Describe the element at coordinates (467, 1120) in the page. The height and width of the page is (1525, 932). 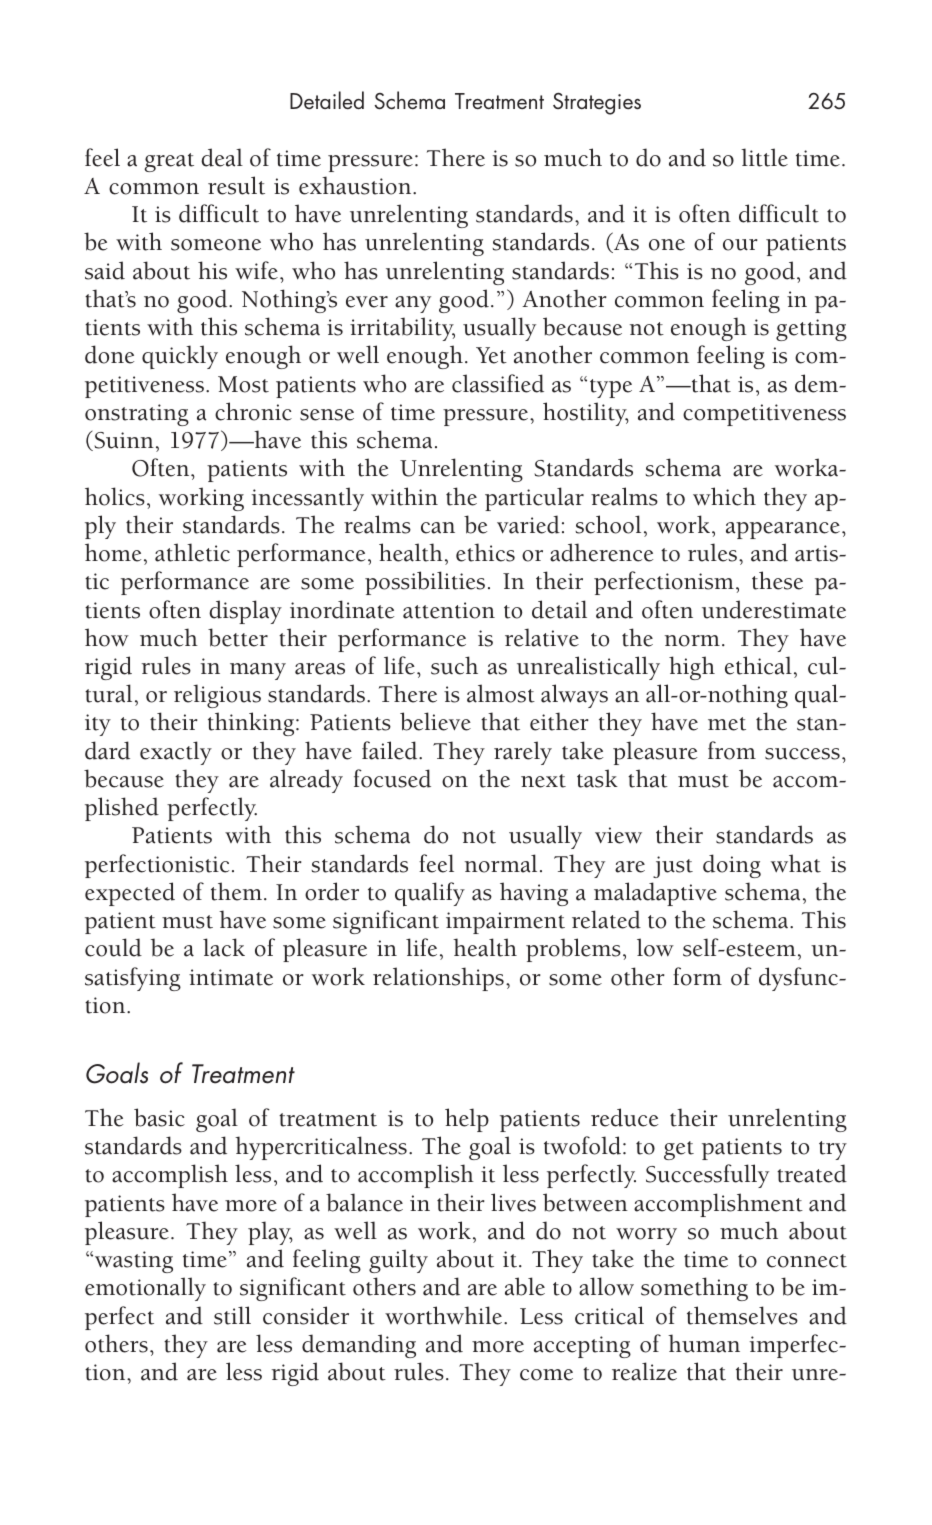
I see `help` at that location.
